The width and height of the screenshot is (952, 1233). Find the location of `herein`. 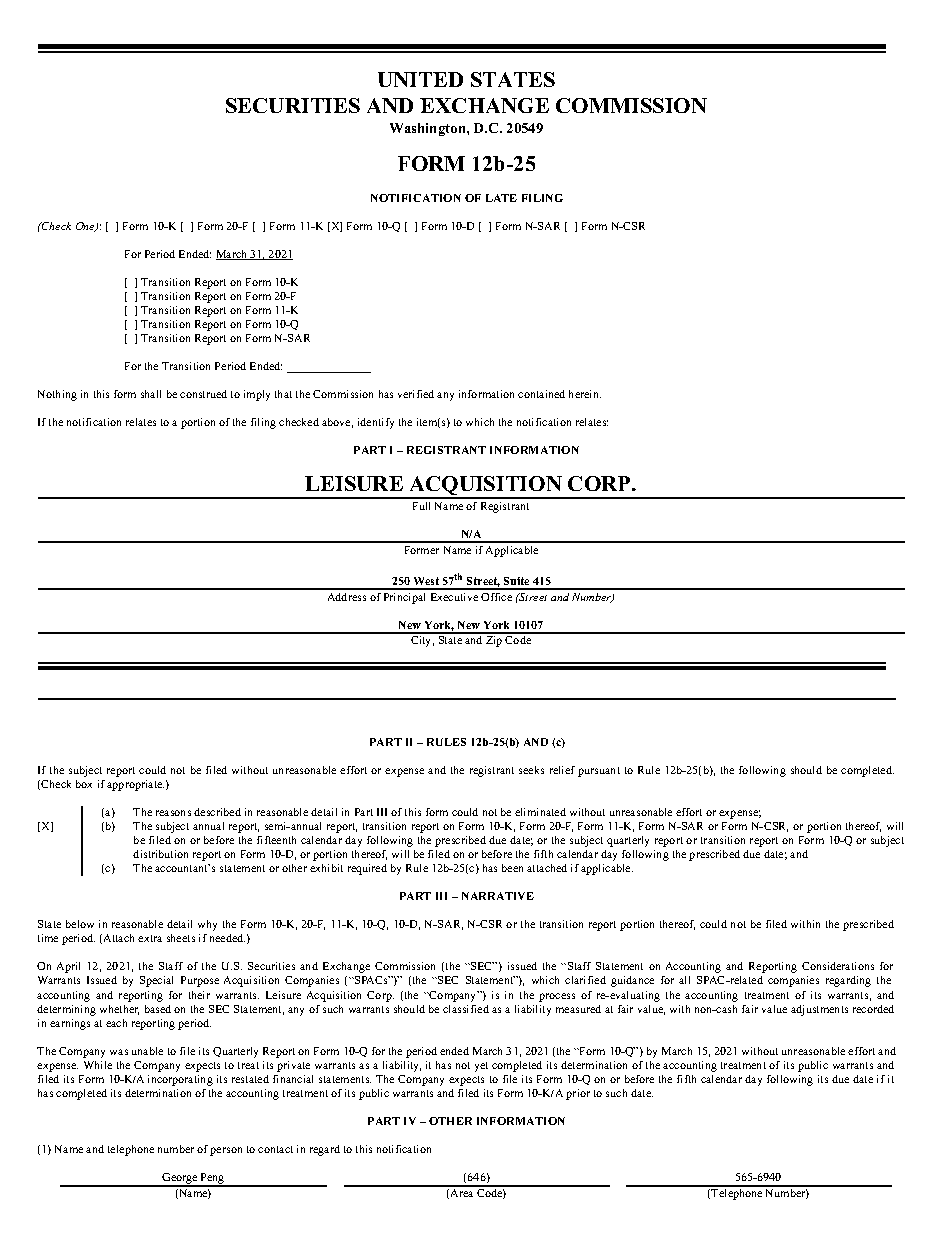

herein is located at coordinates (585, 394).
